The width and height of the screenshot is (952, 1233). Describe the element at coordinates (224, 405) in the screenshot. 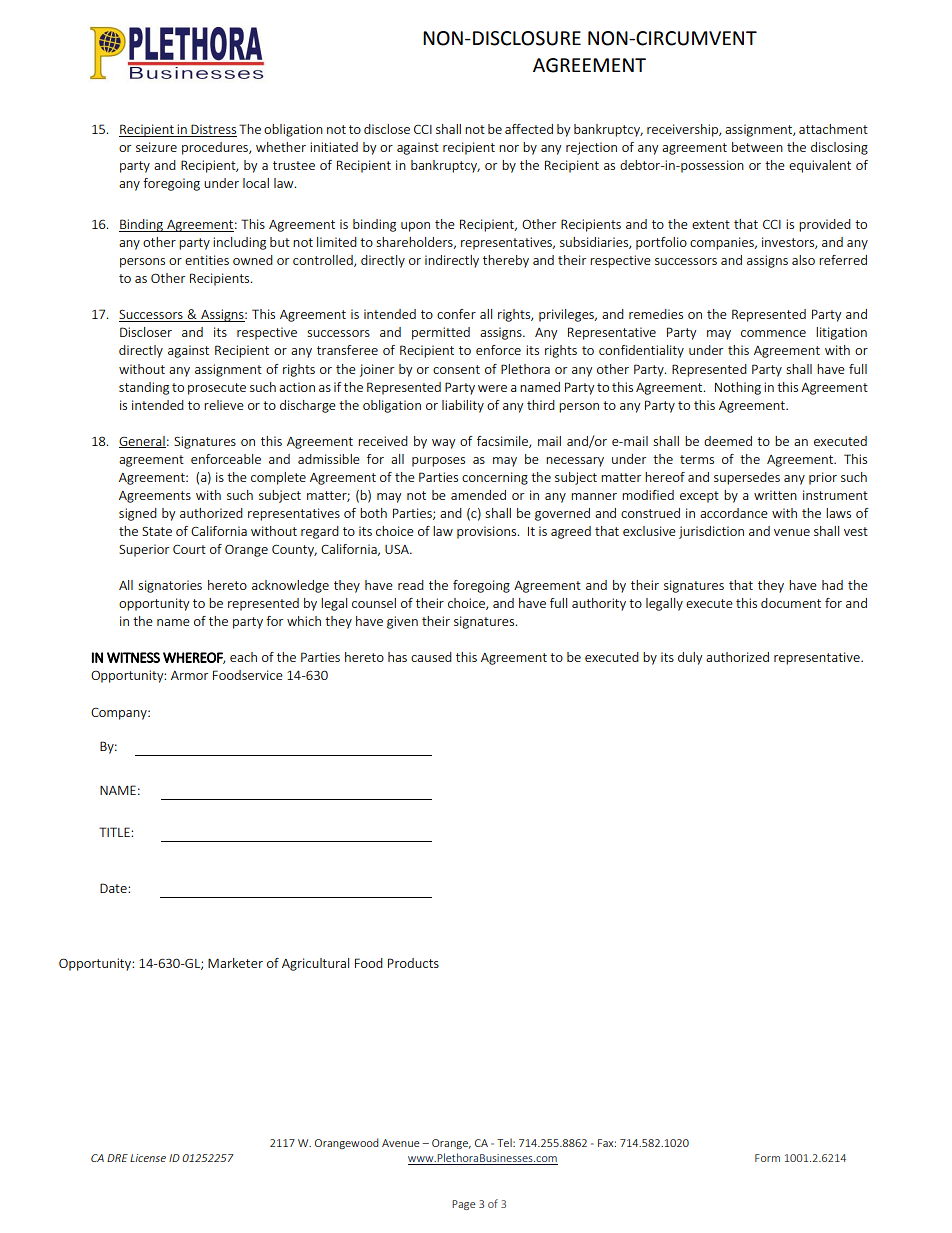

I see `relieve` at that location.
